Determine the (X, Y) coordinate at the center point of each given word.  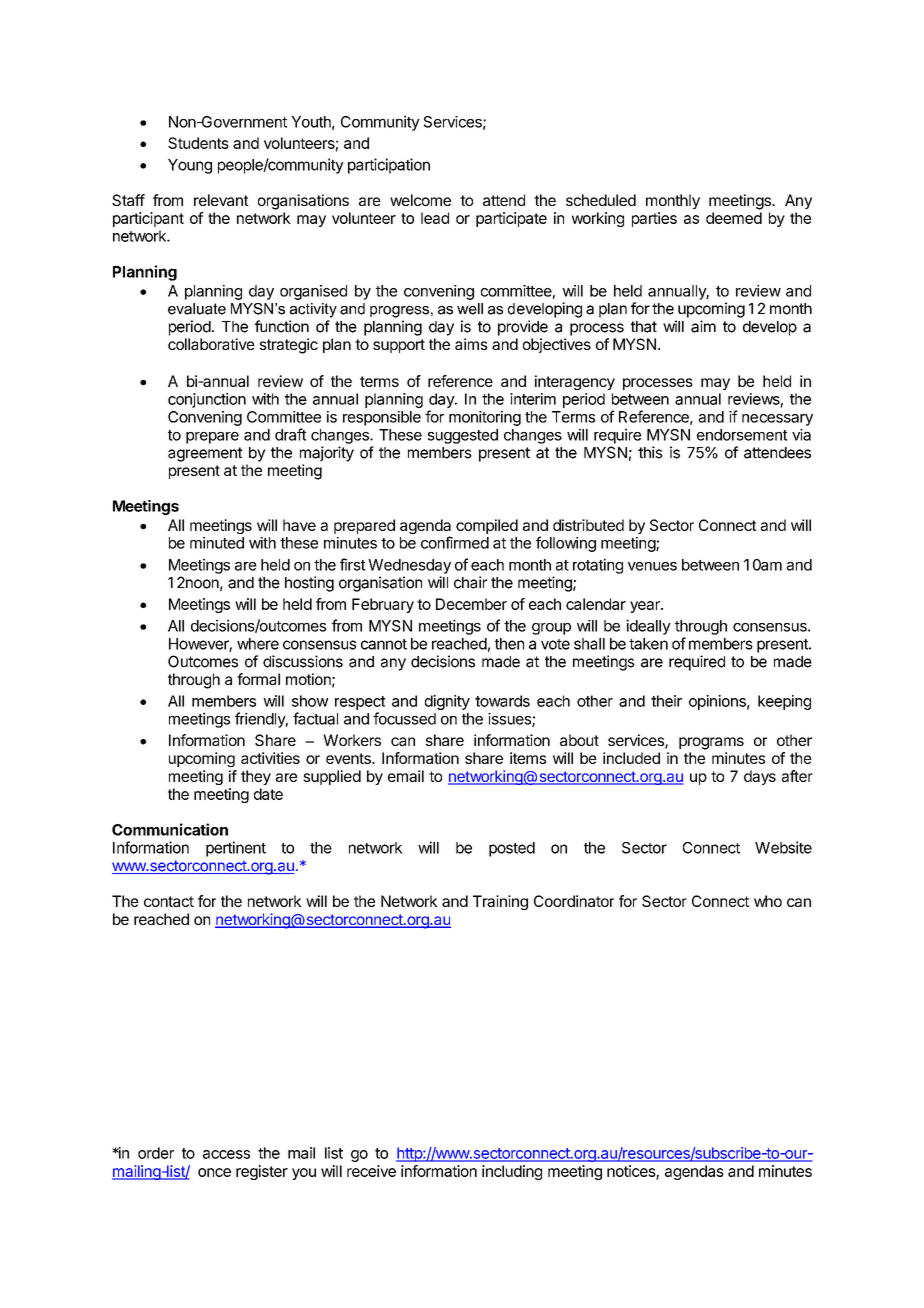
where (258, 644)
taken (648, 644)
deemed (734, 218)
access (226, 1154)
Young (190, 166)
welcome (420, 200)
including (512, 1172)
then (509, 644)
